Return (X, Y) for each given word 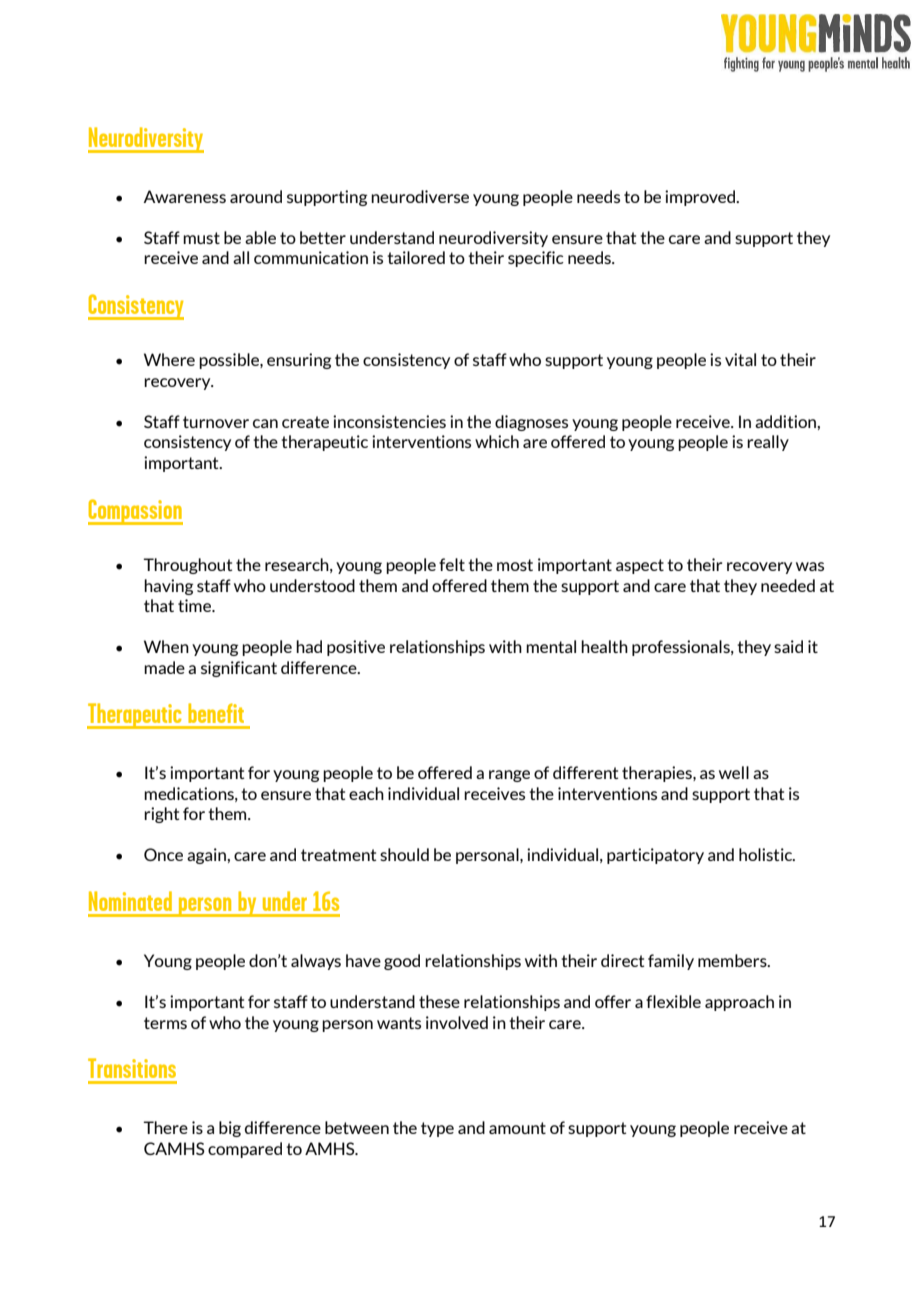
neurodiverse (420, 196)
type (437, 1129)
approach (739, 1003)
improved (701, 198)
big (230, 1129)
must (201, 238)
